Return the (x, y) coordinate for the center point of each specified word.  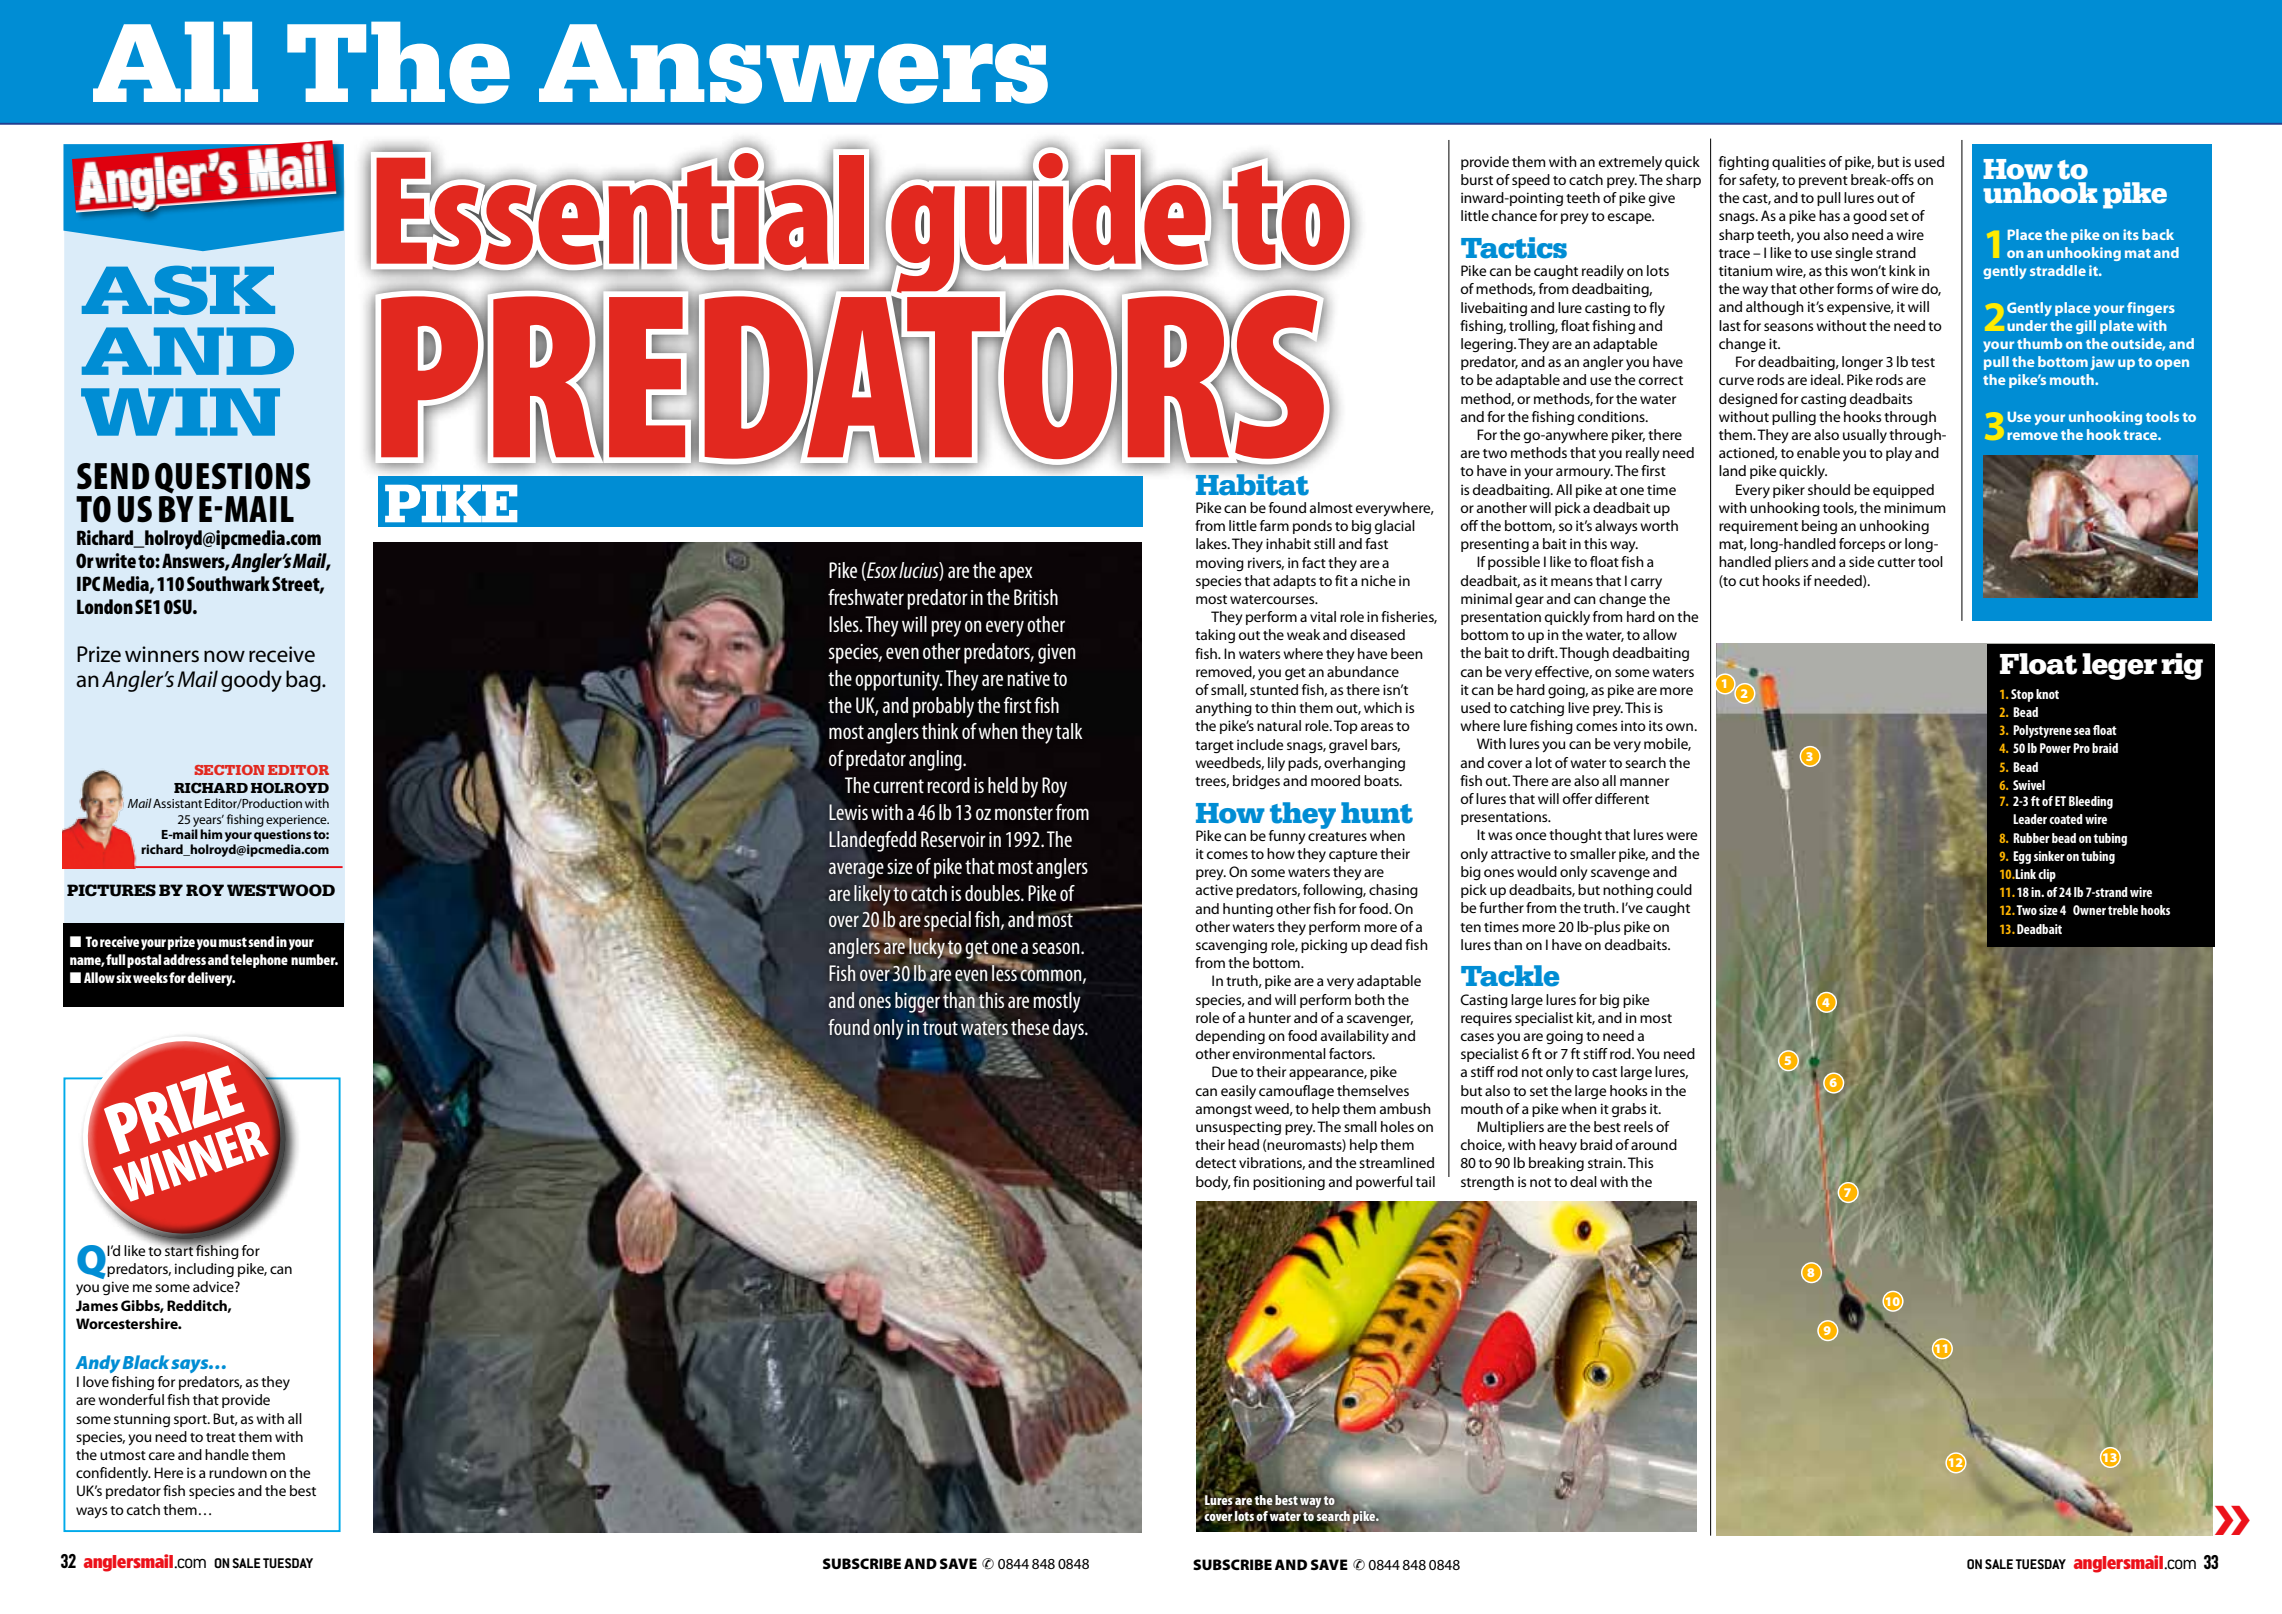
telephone (259, 961)
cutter (1896, 562)
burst (1477, 179)
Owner (2089, 910)
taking (1215, 636)
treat (221, 1437)
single (1854, 254)
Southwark (228, 583)
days (1069, 1029)
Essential (619, 209)
